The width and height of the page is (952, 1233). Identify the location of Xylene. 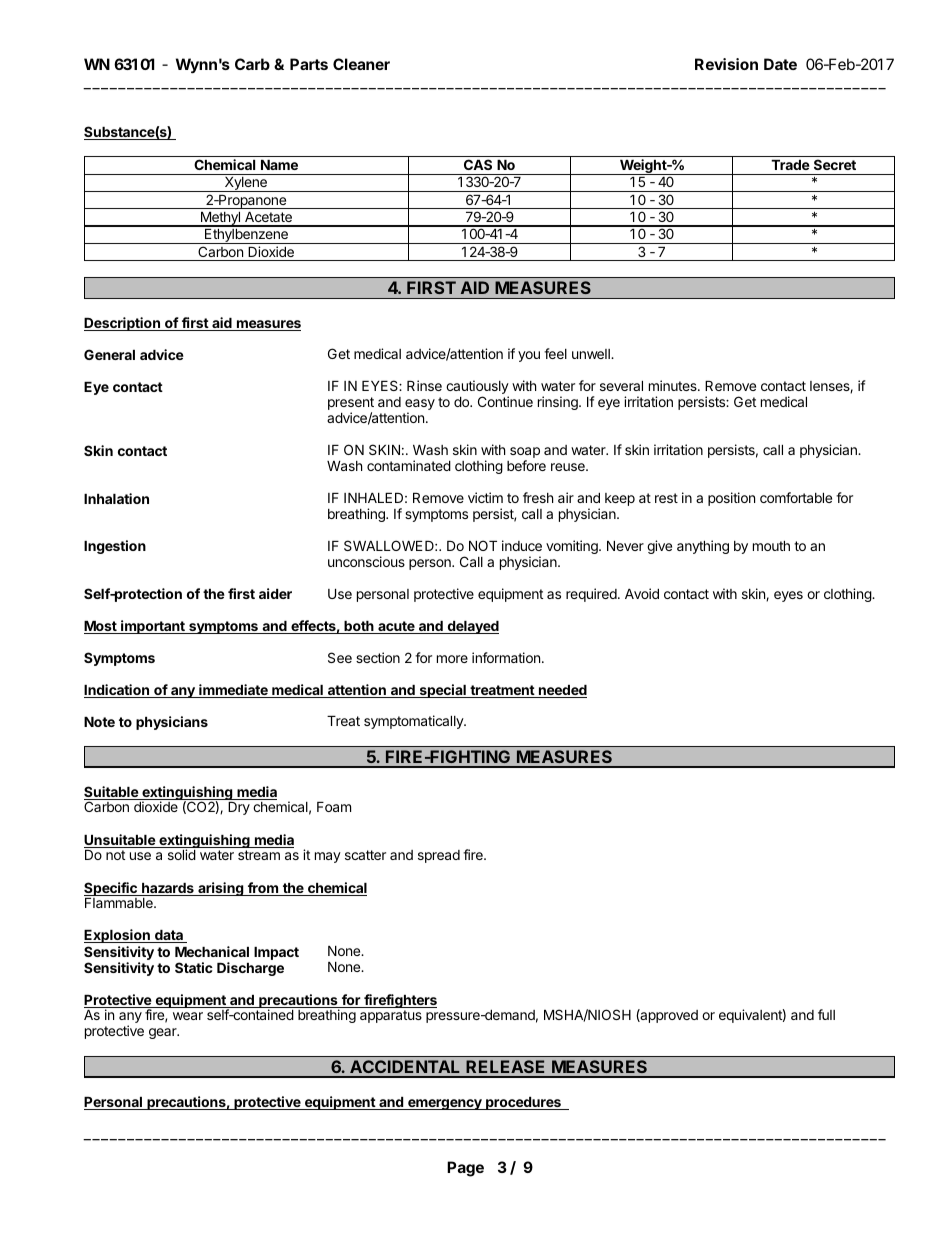
(246, 184).
